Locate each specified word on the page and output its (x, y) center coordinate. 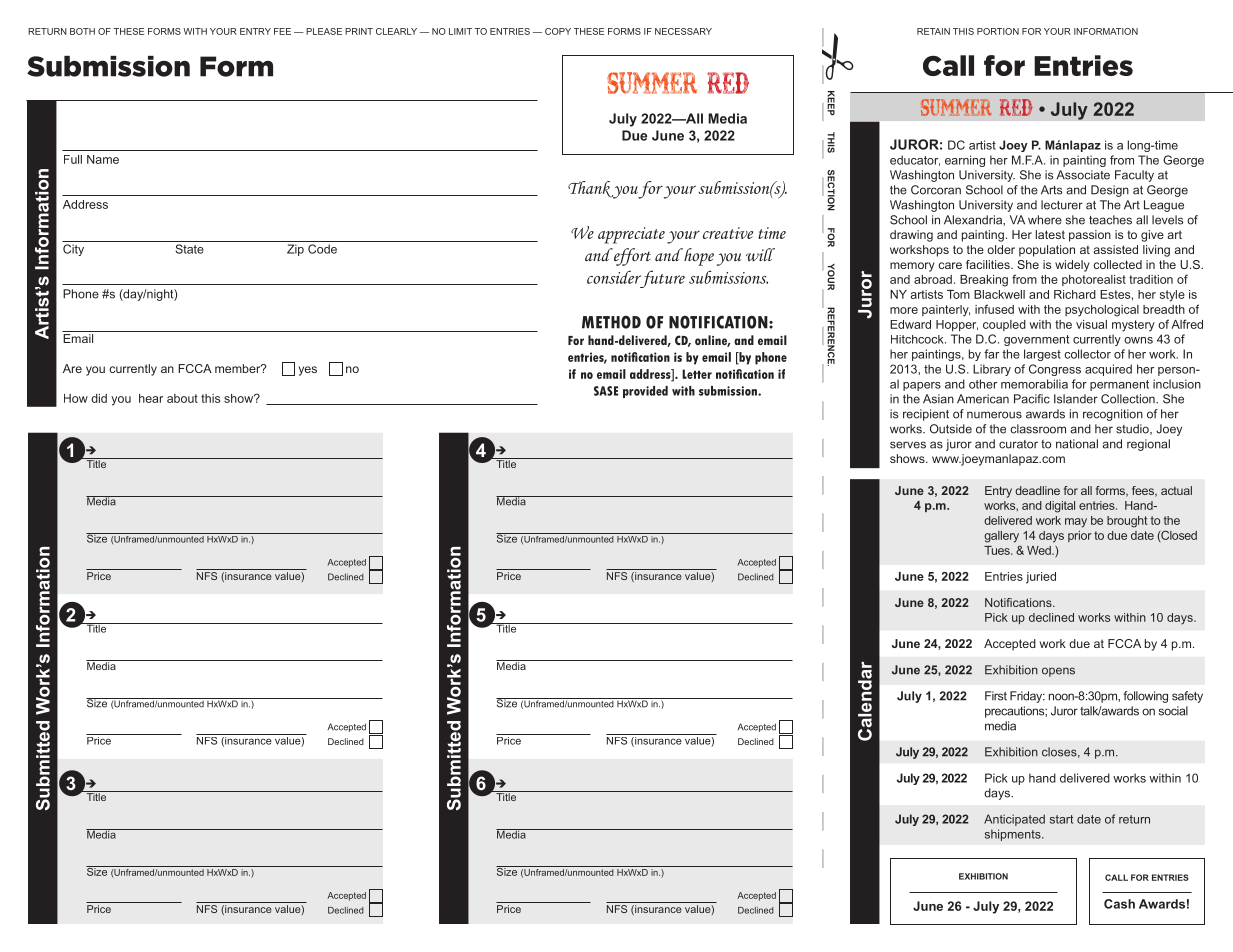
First (996, 696)
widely (1072, 266)
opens (1058, 672)
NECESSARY (683, 31)
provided (645, 392)
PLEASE (324, 31)
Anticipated (1014, 820)
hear (151, 398)
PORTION (998, 31)
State (189, 249)
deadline (1037, 490)
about (182, 398)
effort (631, 257)
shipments (1014, 835)
